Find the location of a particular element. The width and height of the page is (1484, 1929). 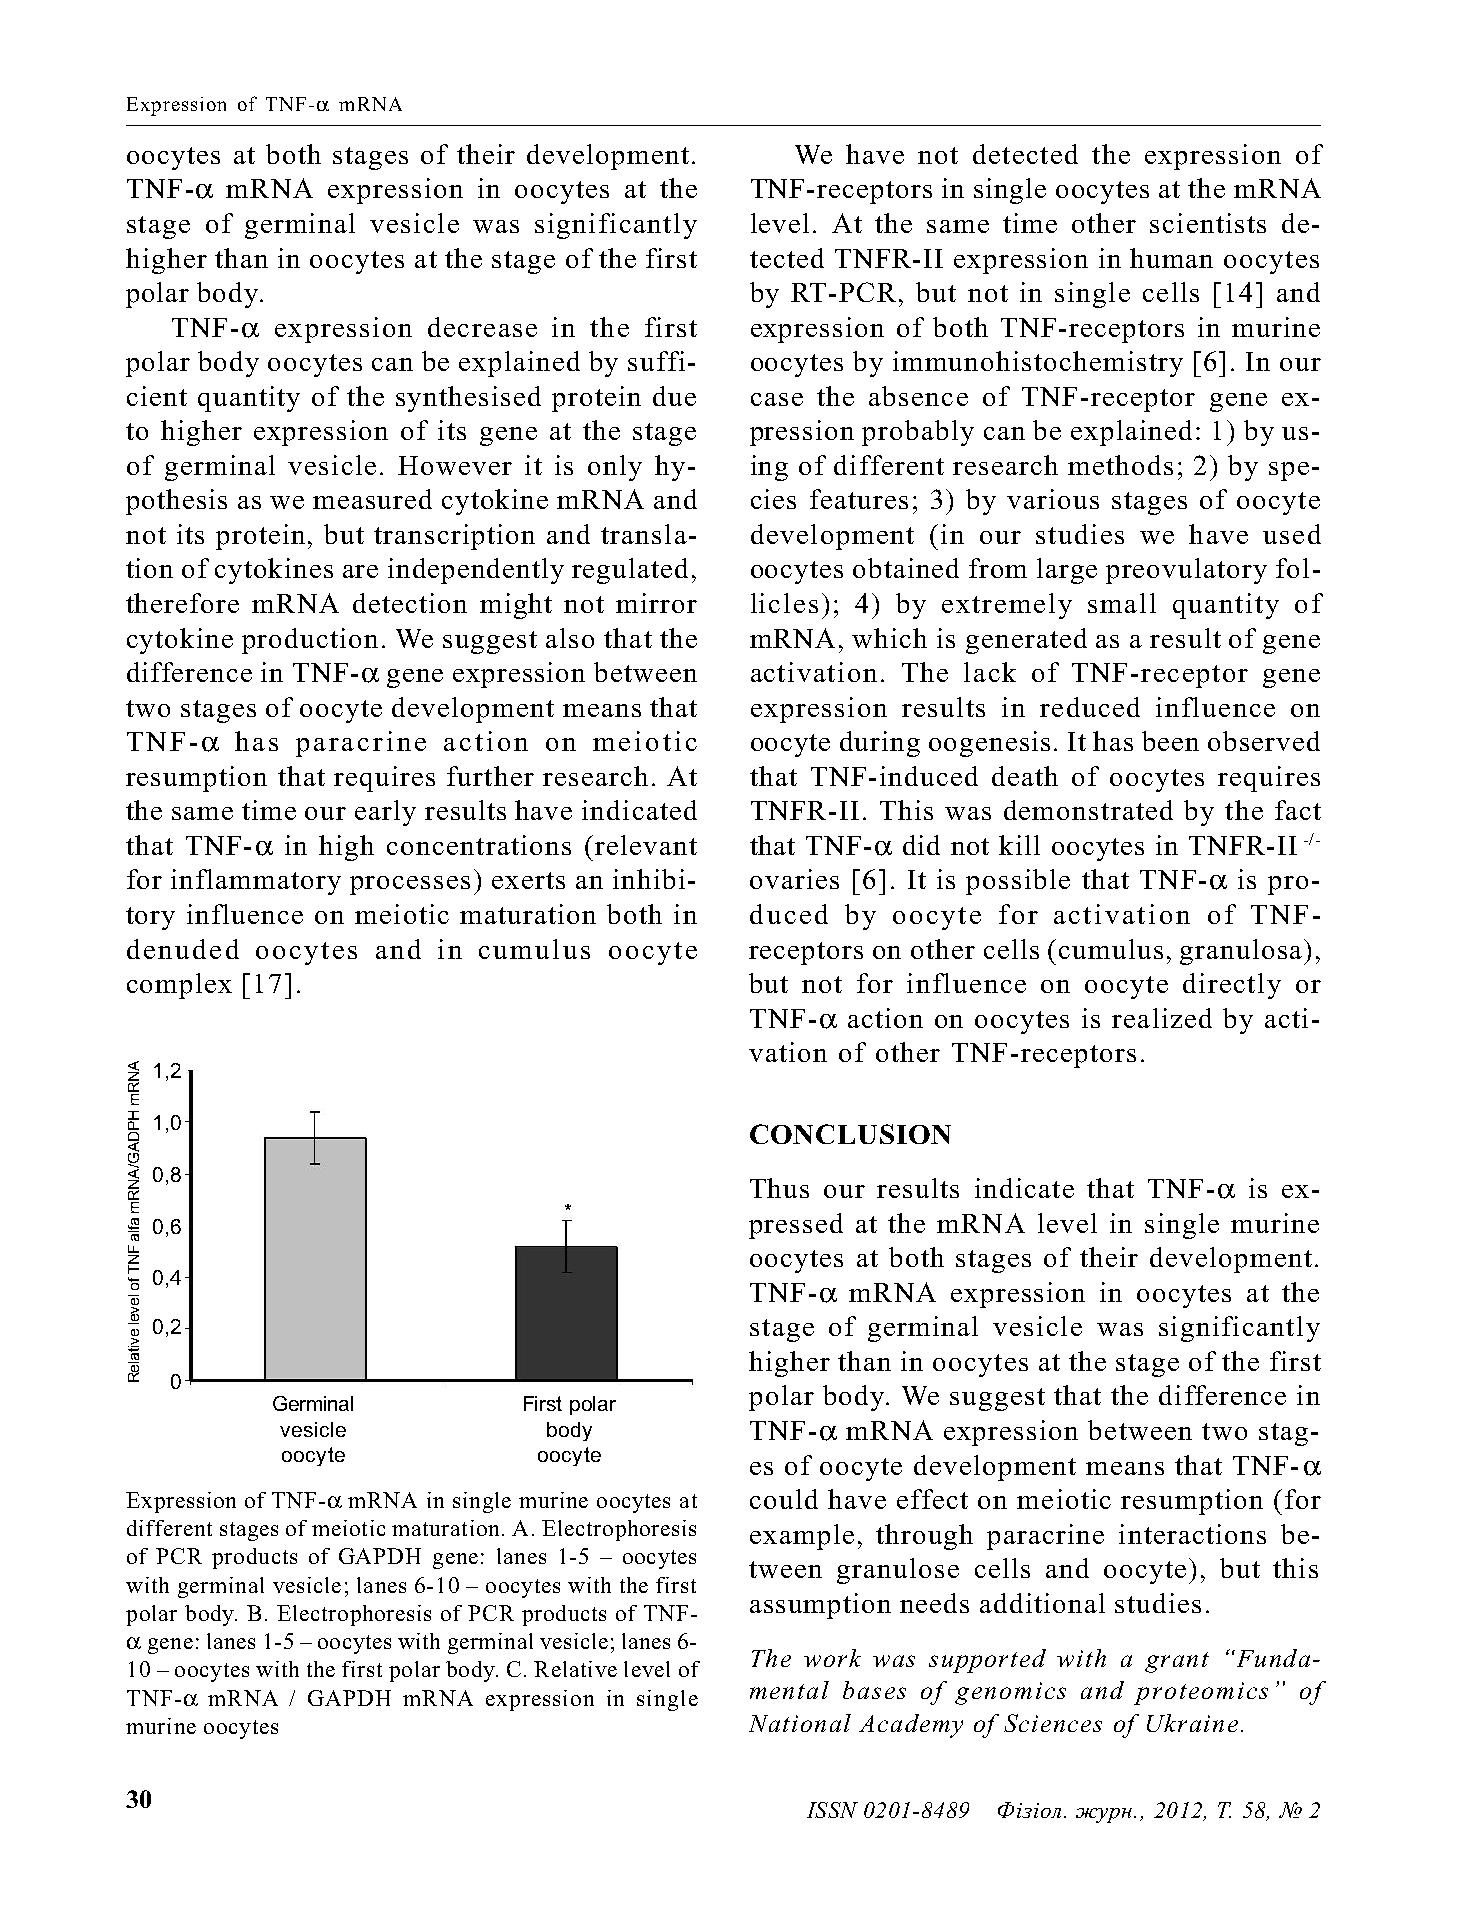

realized is located at coordinates (1162, 1018).
